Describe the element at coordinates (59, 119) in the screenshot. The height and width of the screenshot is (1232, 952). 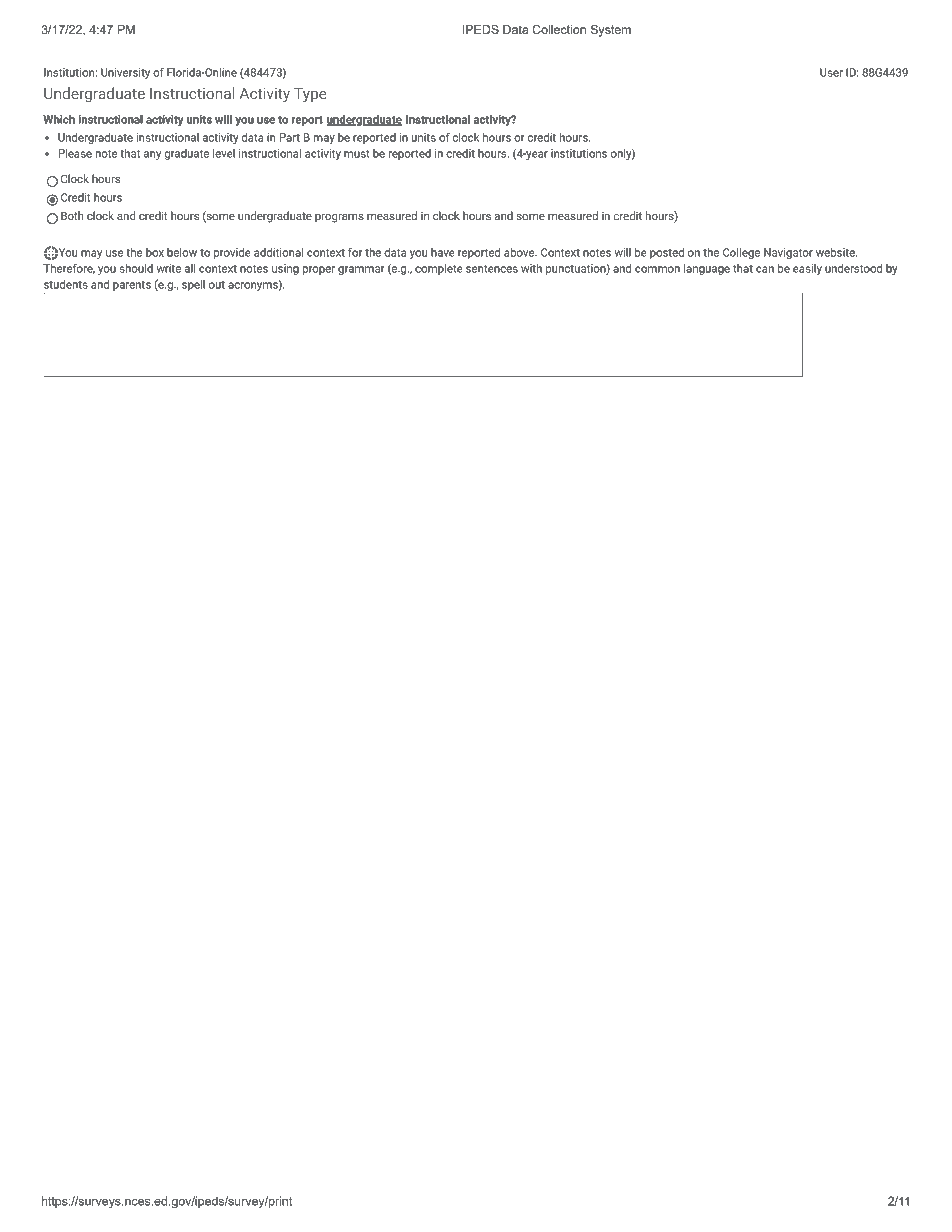
I see `Which` at that location.
